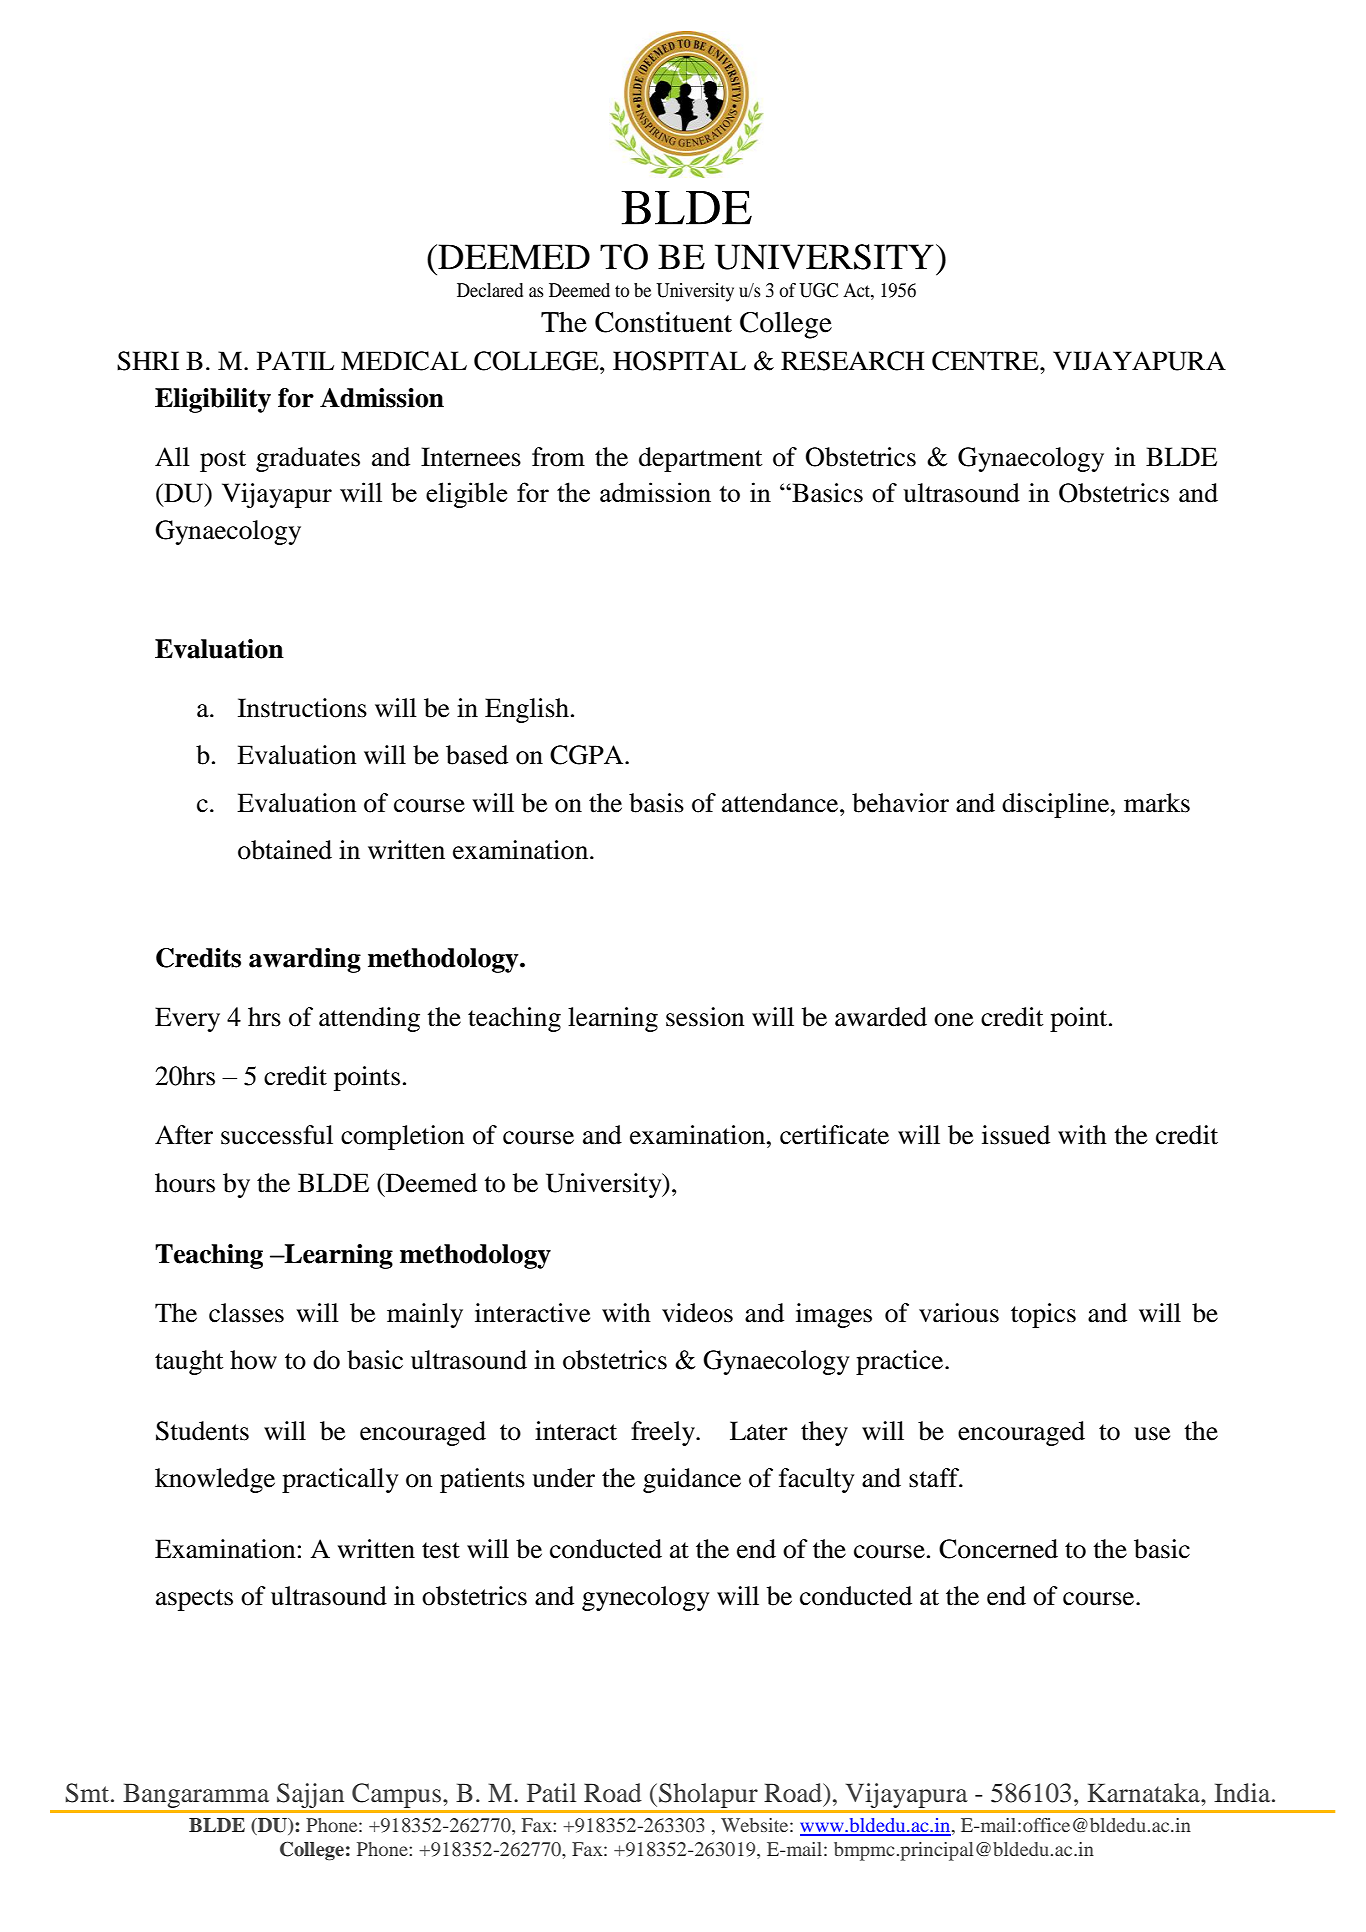 This screenshot has height=1932, width=1366. Describe the element at coordinates (246, 1313) in the screenshot. I see `classes` at that location.
